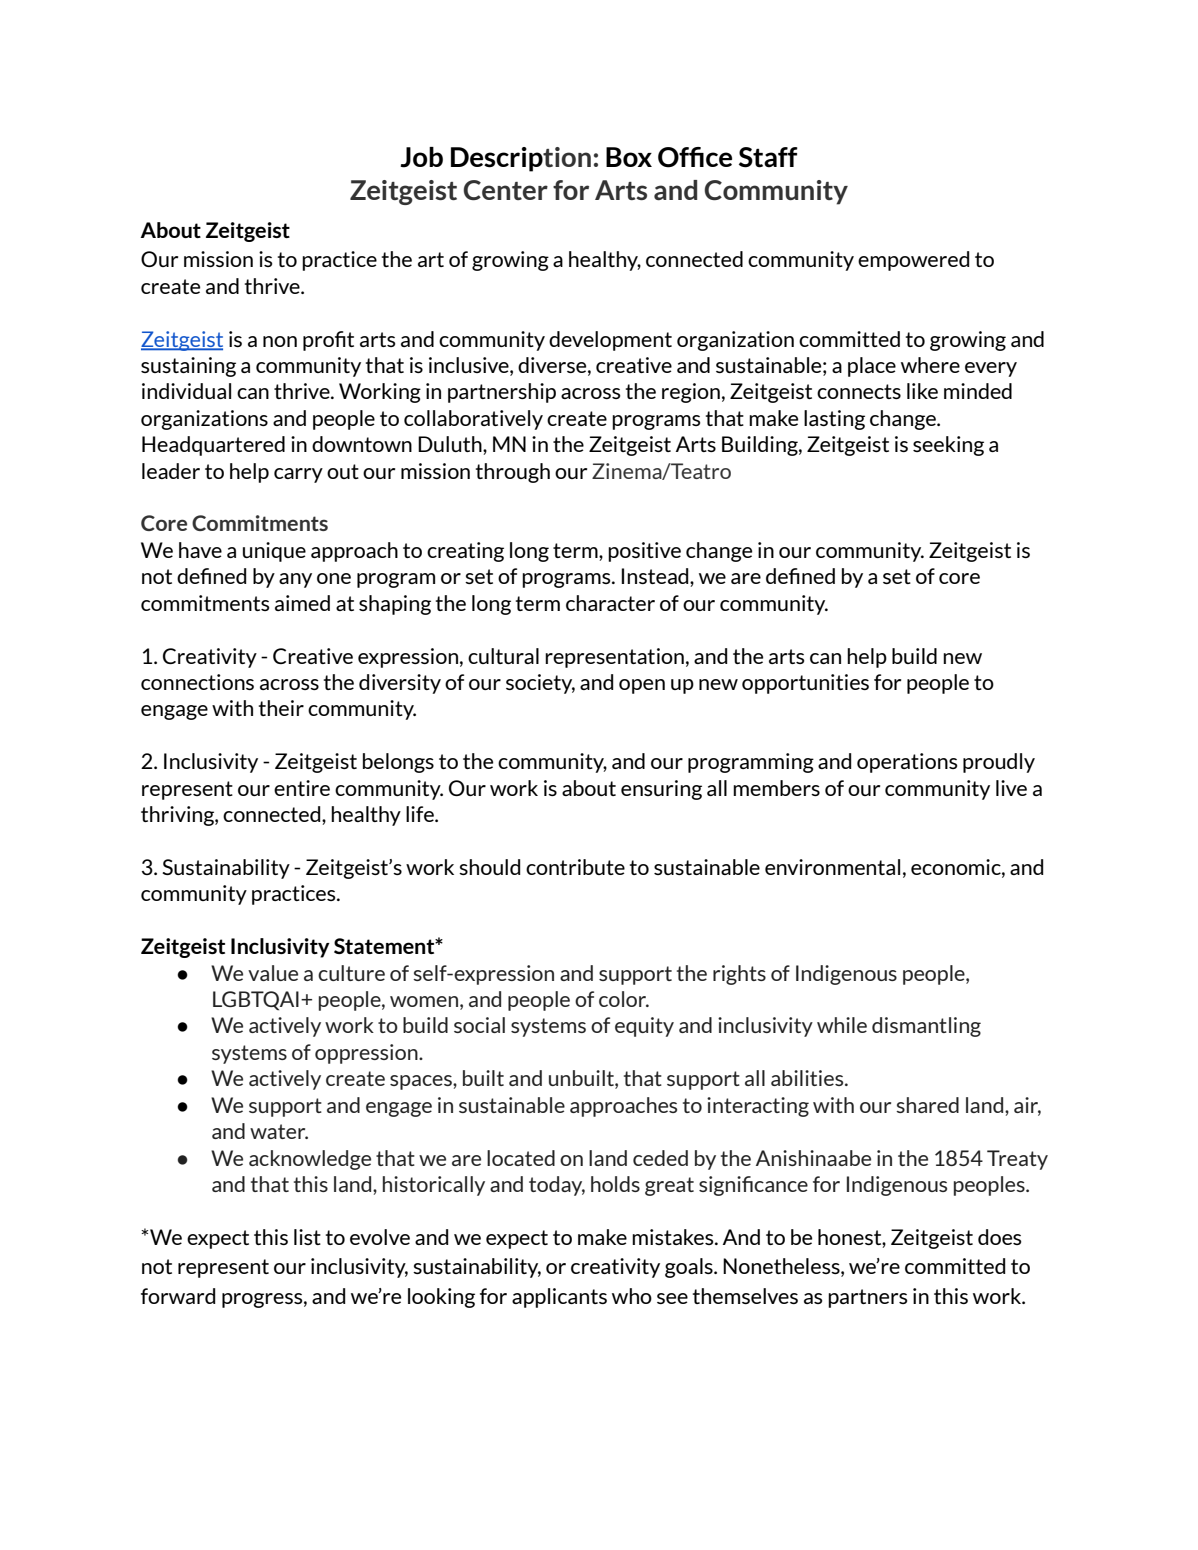  What do you see at coordinates (421, 157) in the screenshot?
I see `Job` at bounding box center [421, 157].
